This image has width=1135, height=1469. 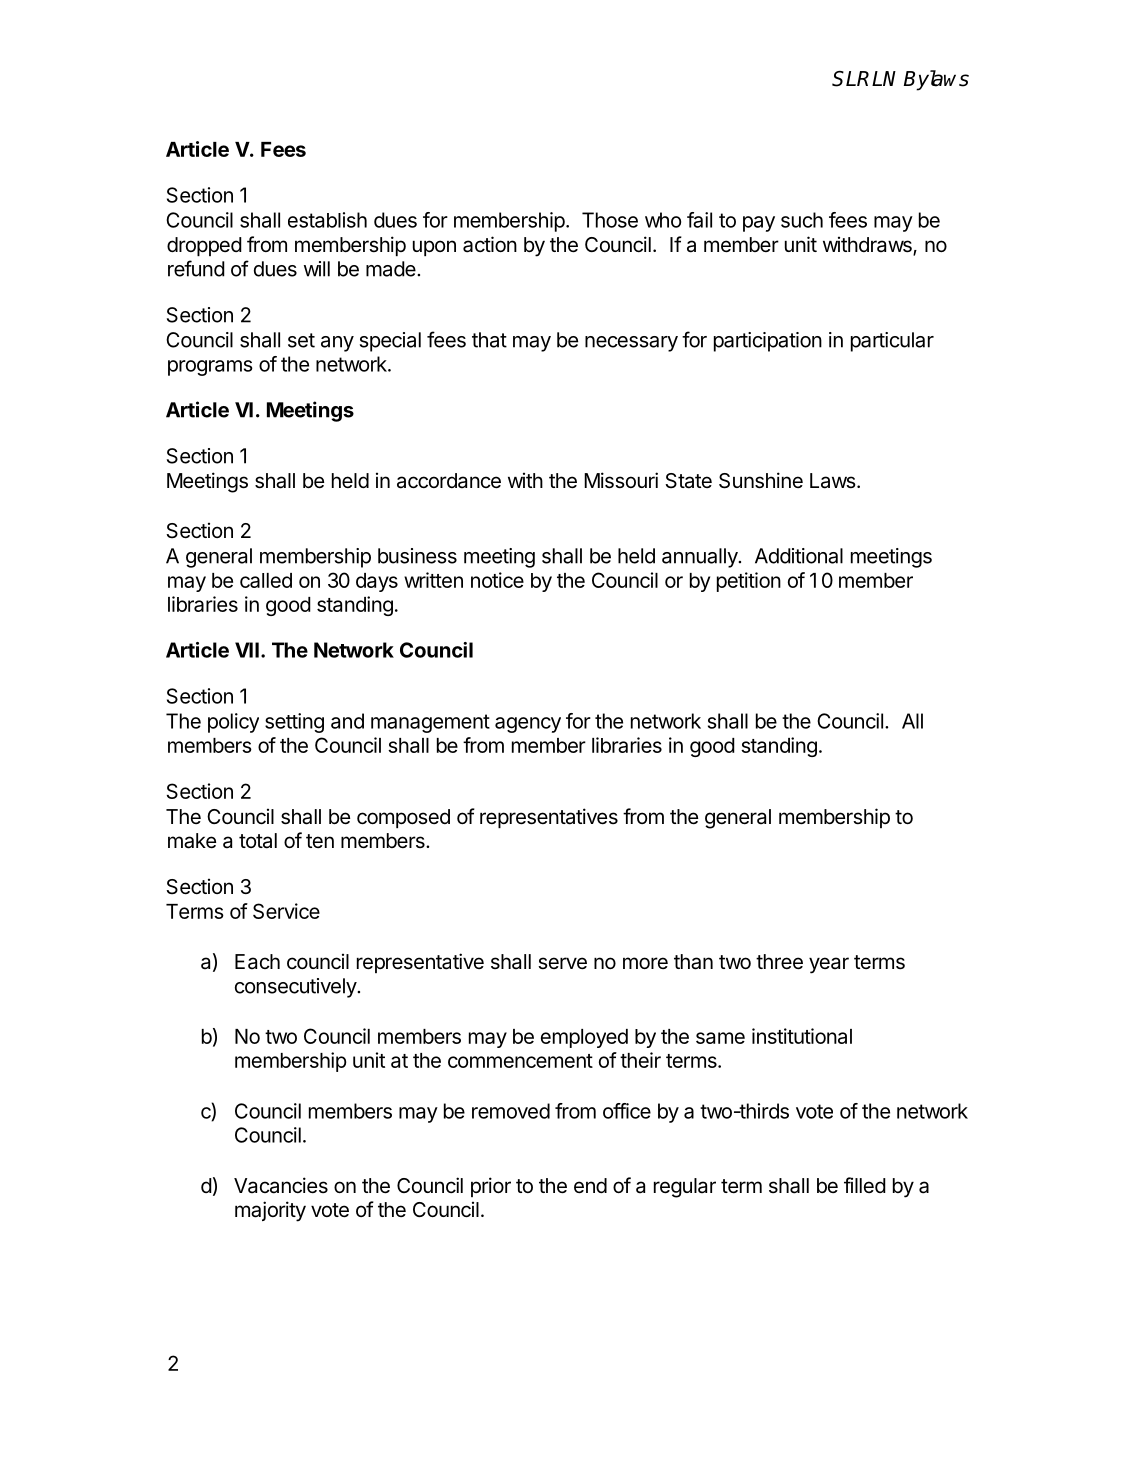 What do you see at coordinates (621, 480) in the image?
I see `Missouri` at bounding box center [621, 480].
